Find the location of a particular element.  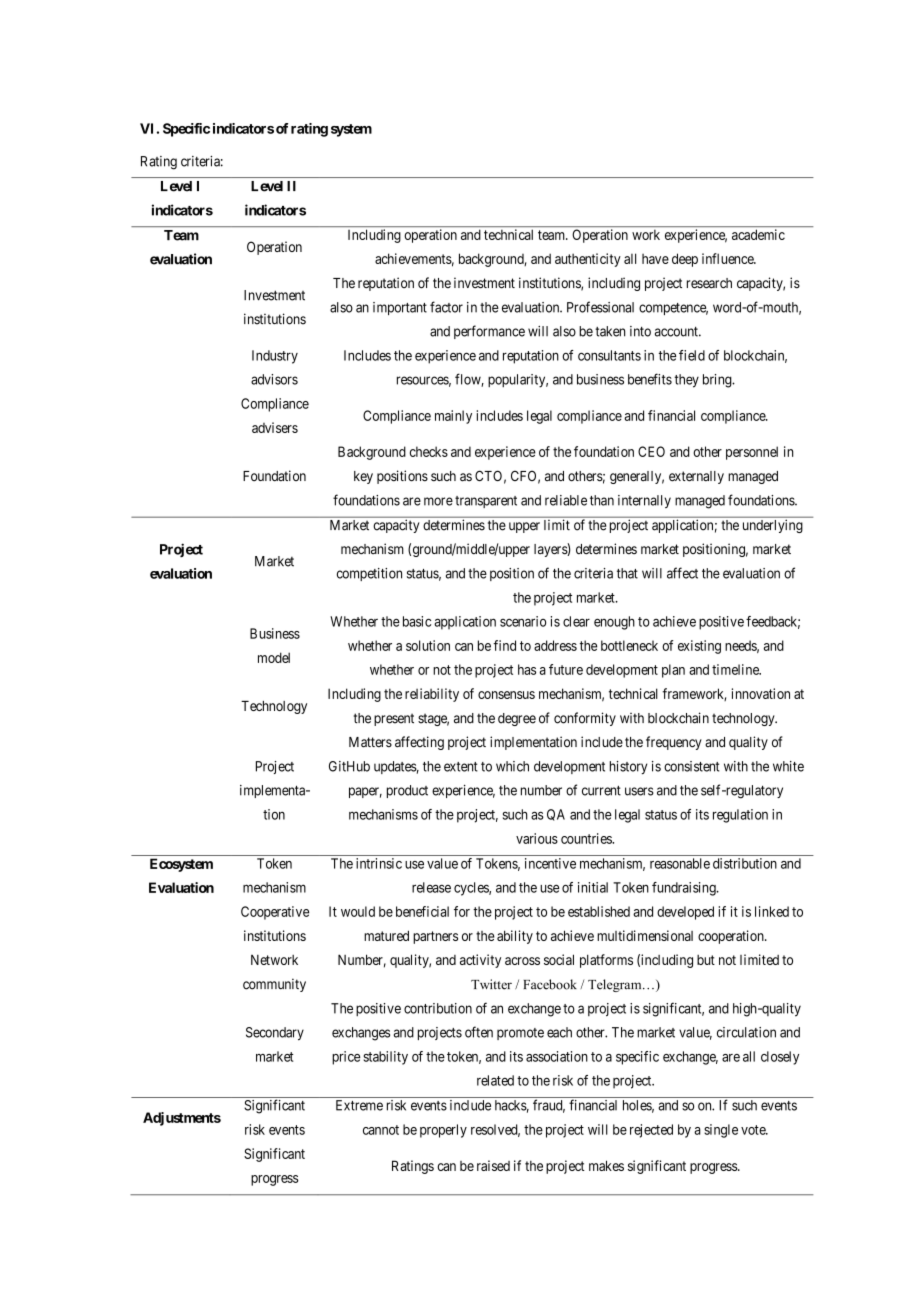

timeline is located at coordinates (736, 669).
